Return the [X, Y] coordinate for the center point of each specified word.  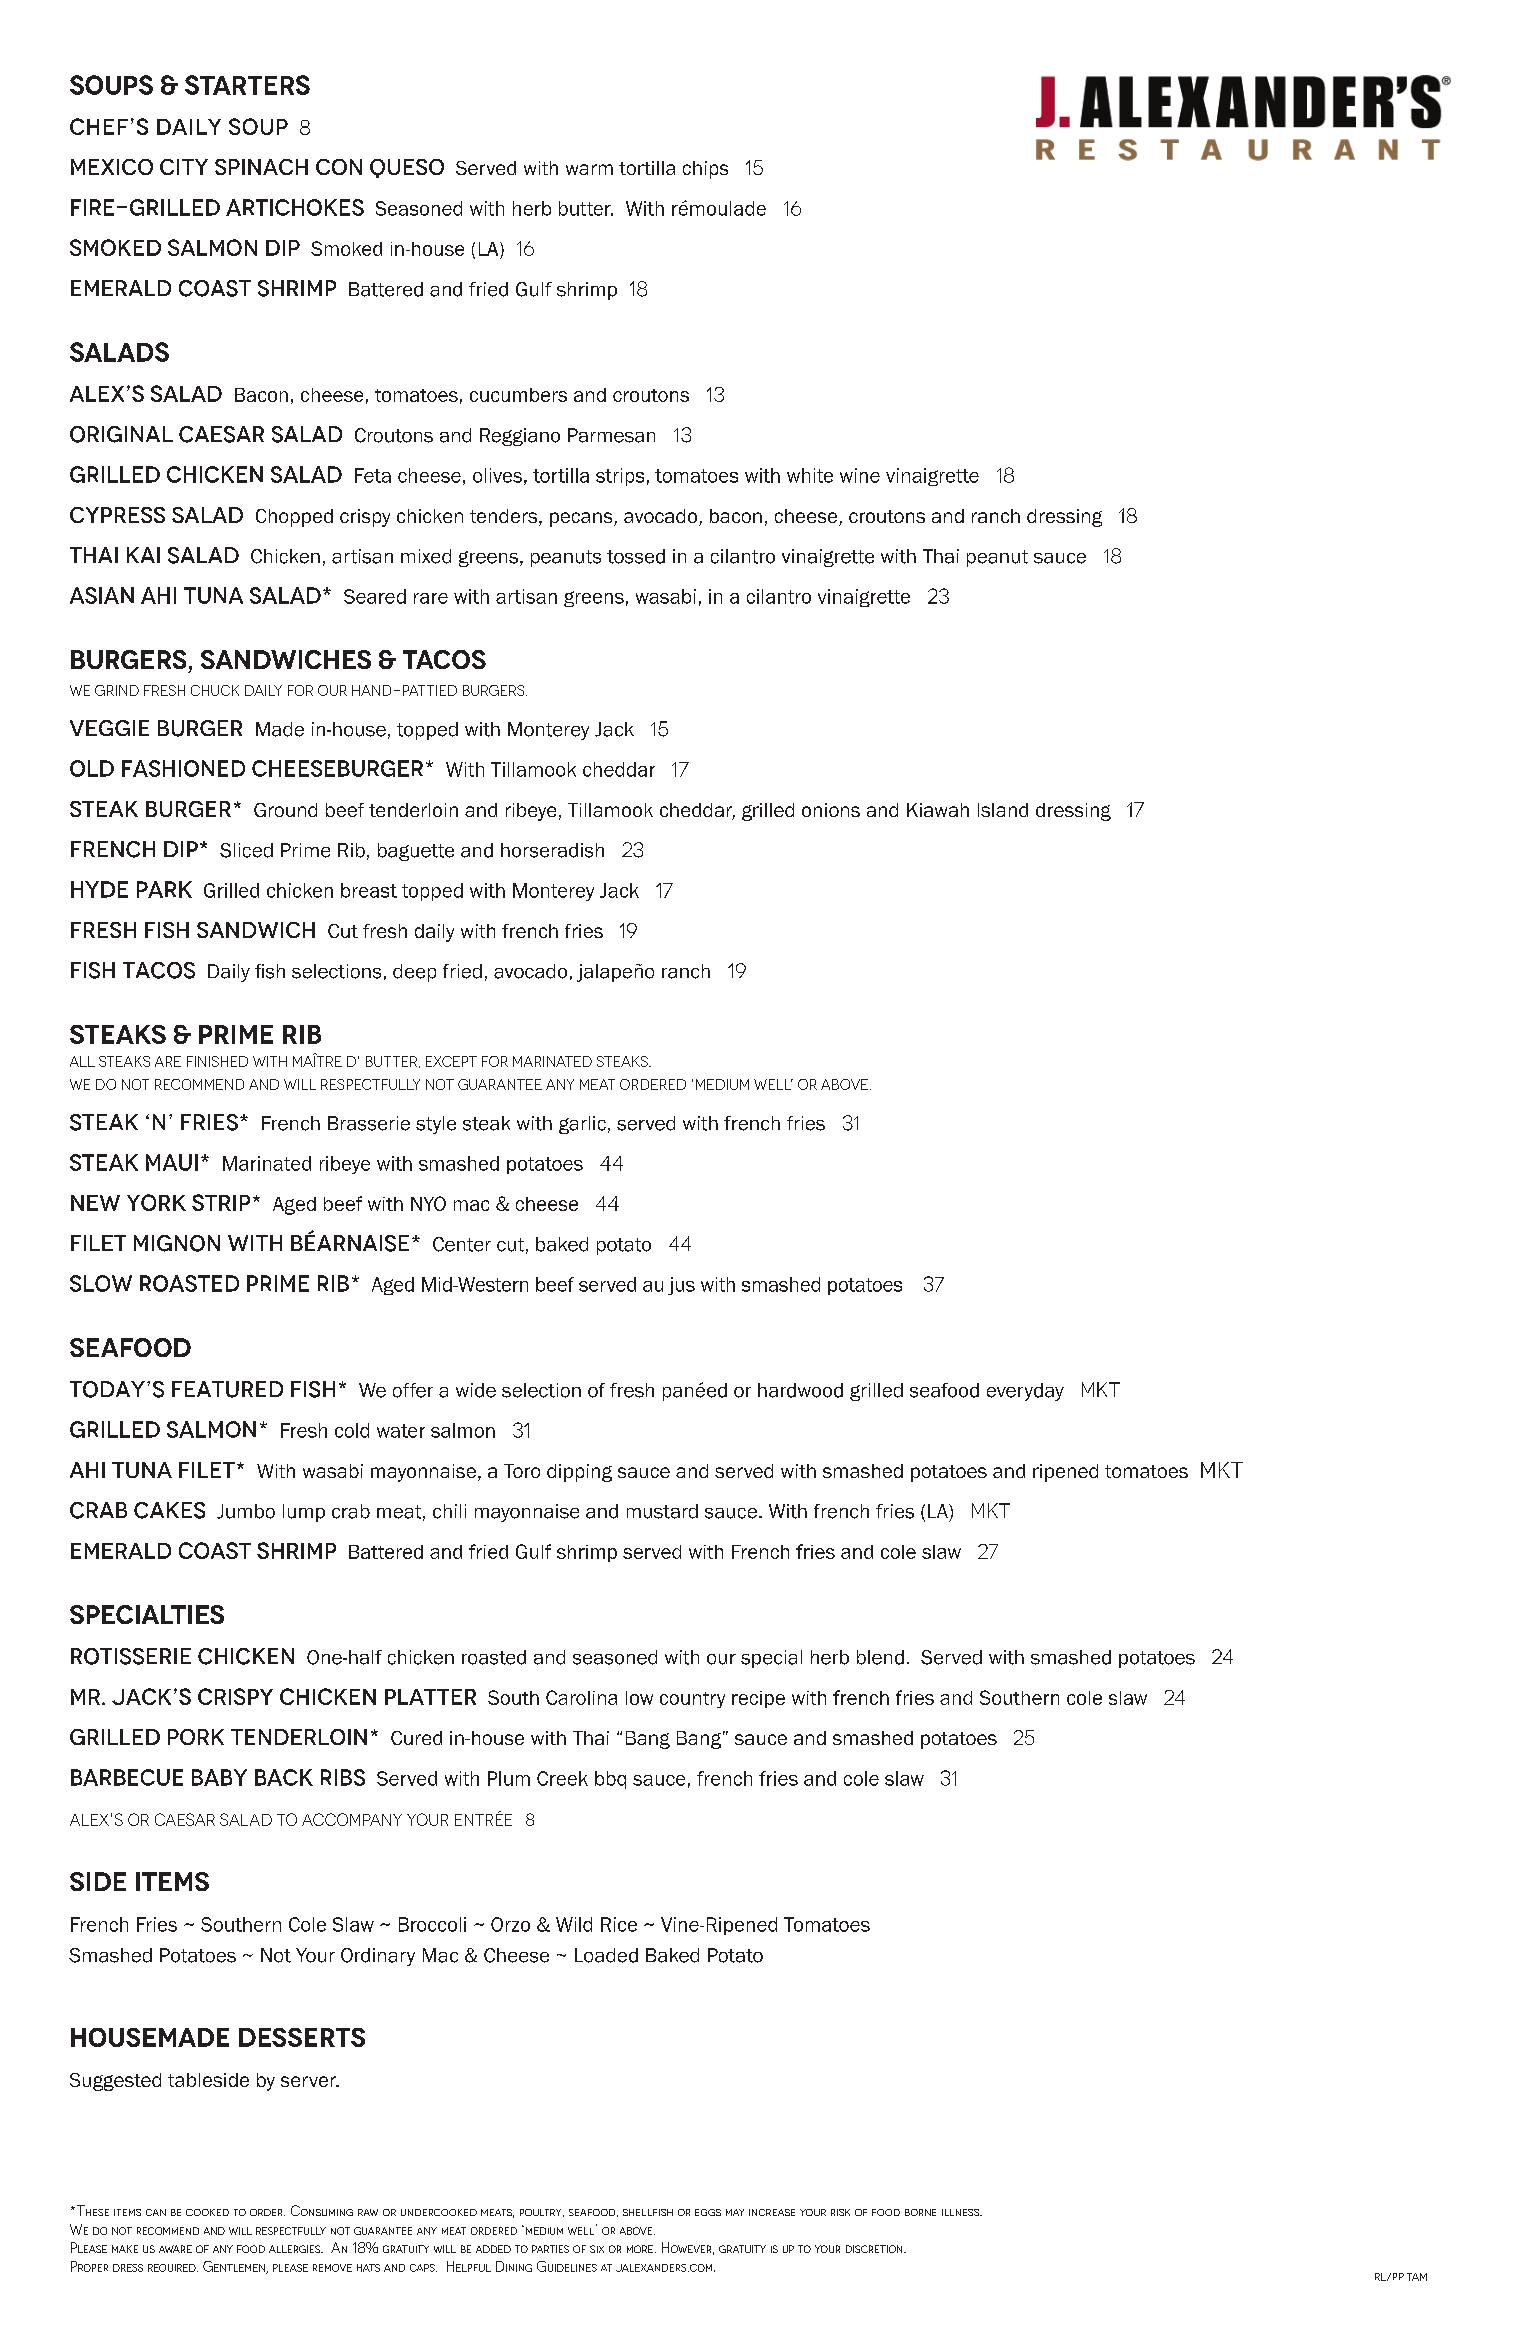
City [184, 167]
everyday [1025, 1392]
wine [860, 475]
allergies [296, 2249]
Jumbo [246, 1511]
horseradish [552, 850]
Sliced [246, 850]
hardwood [800, 1390]
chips [705, 170]
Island [1003, 810]
